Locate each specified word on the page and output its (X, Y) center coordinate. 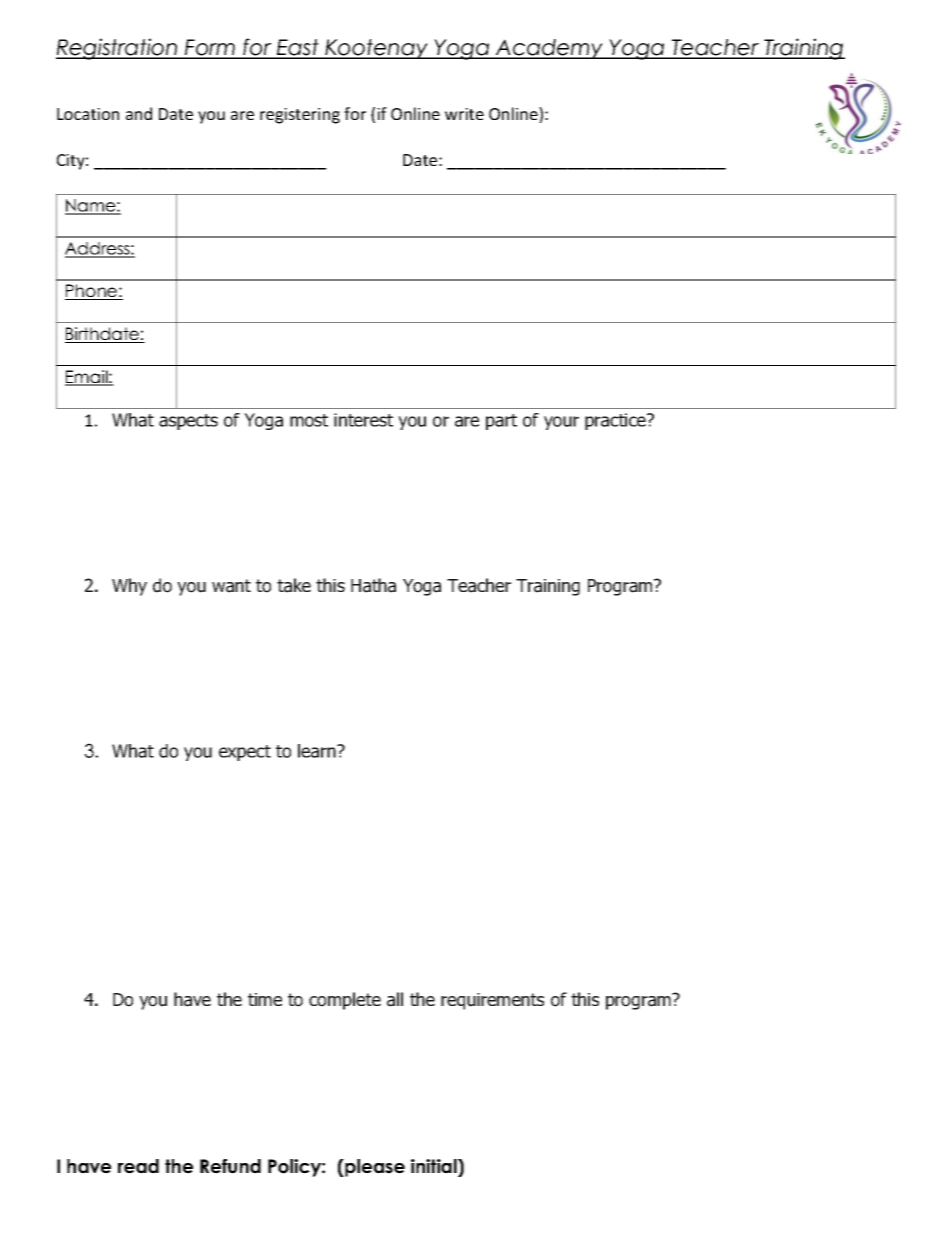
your (561, 423)
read (138, 1166)
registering (300, 116)
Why (129, 587)
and (139, 113)
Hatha (373, 585)
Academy (549, 49)
